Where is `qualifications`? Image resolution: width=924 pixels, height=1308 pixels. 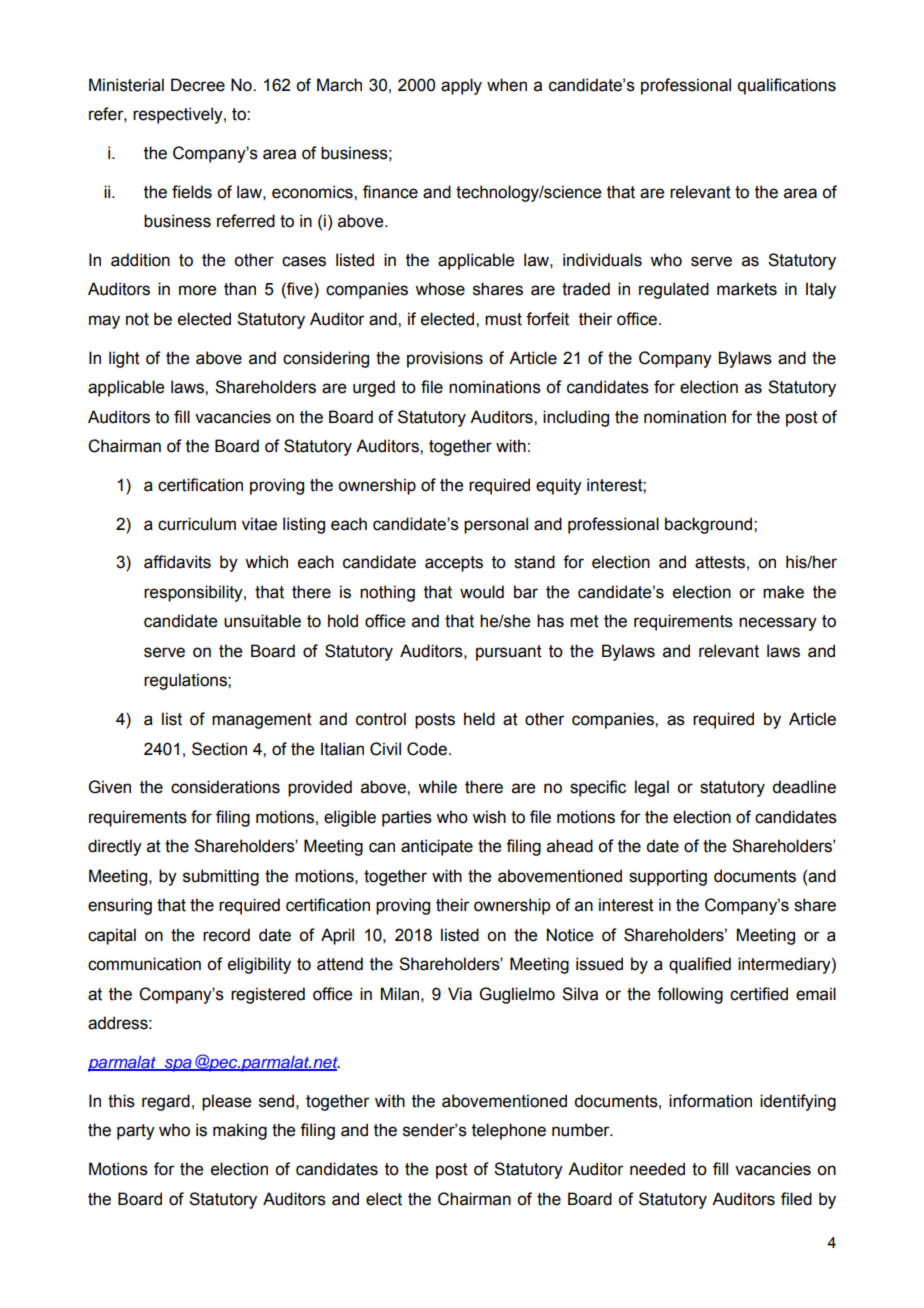
qualifications is located at coordinates (787, 86).
